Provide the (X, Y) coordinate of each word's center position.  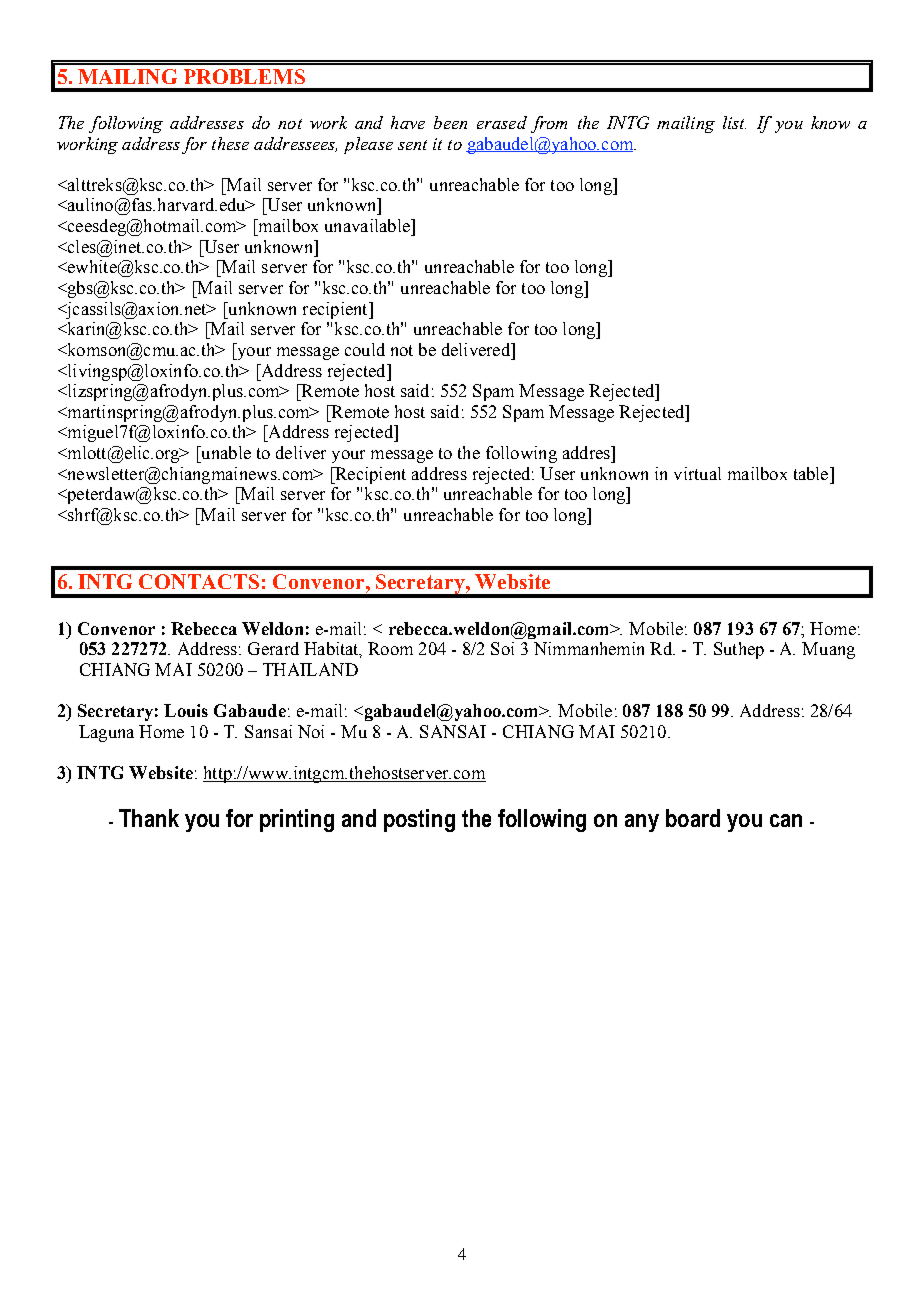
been (450, 122)
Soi (502, 648)
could (365, 349)
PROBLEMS (244, 76)
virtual (697, 473)
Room (390, 648)
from (549, 124)
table (812, 473)
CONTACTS (199, 581)
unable (225, 452)
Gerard (273, 648)
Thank (149, 818)
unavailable (368, 225)
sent (412, 145)
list (734, 122)
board (693, 818)
